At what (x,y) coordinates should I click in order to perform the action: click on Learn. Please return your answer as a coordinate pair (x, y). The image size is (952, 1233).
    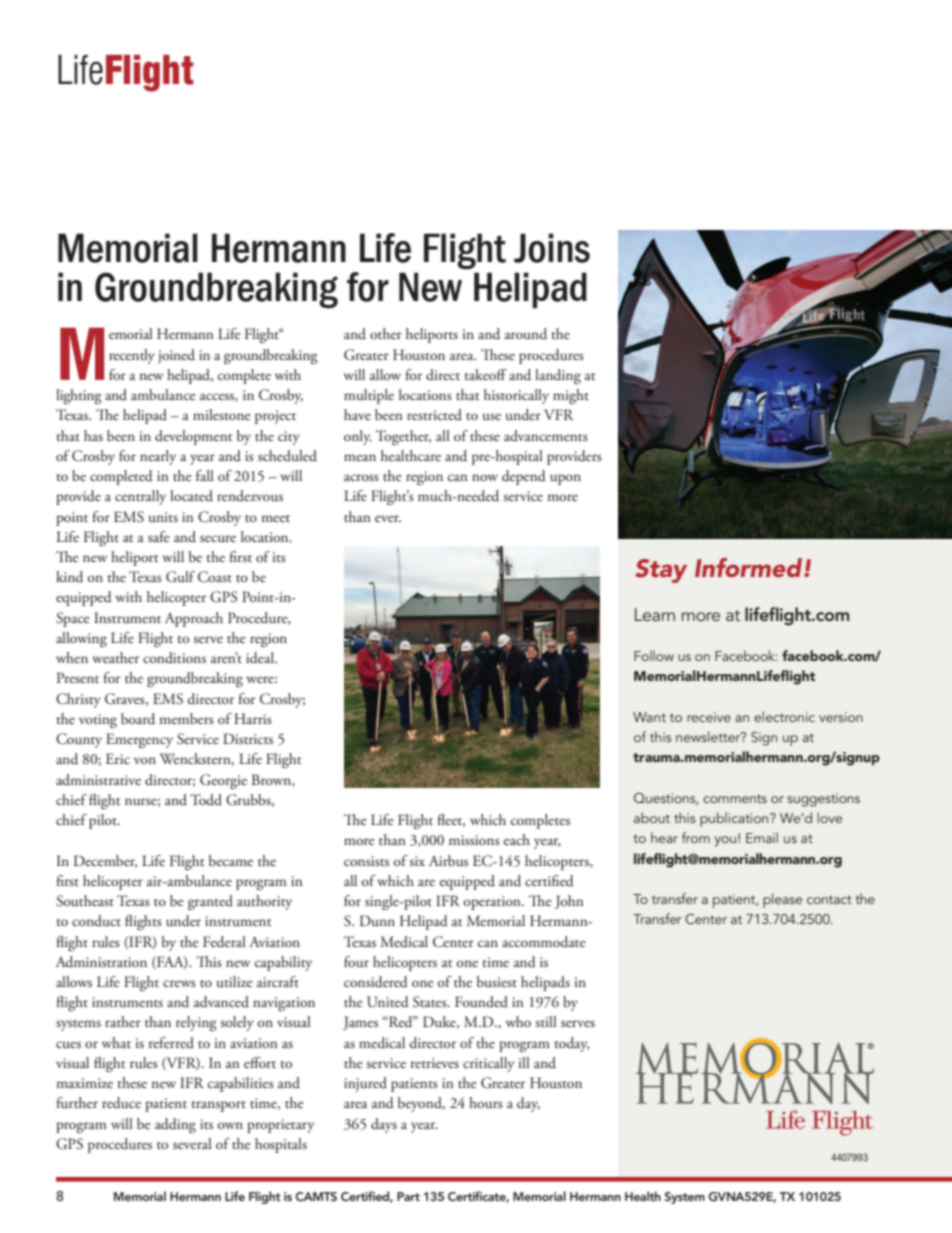
    Looking at the image, I should click on (655, 614).
